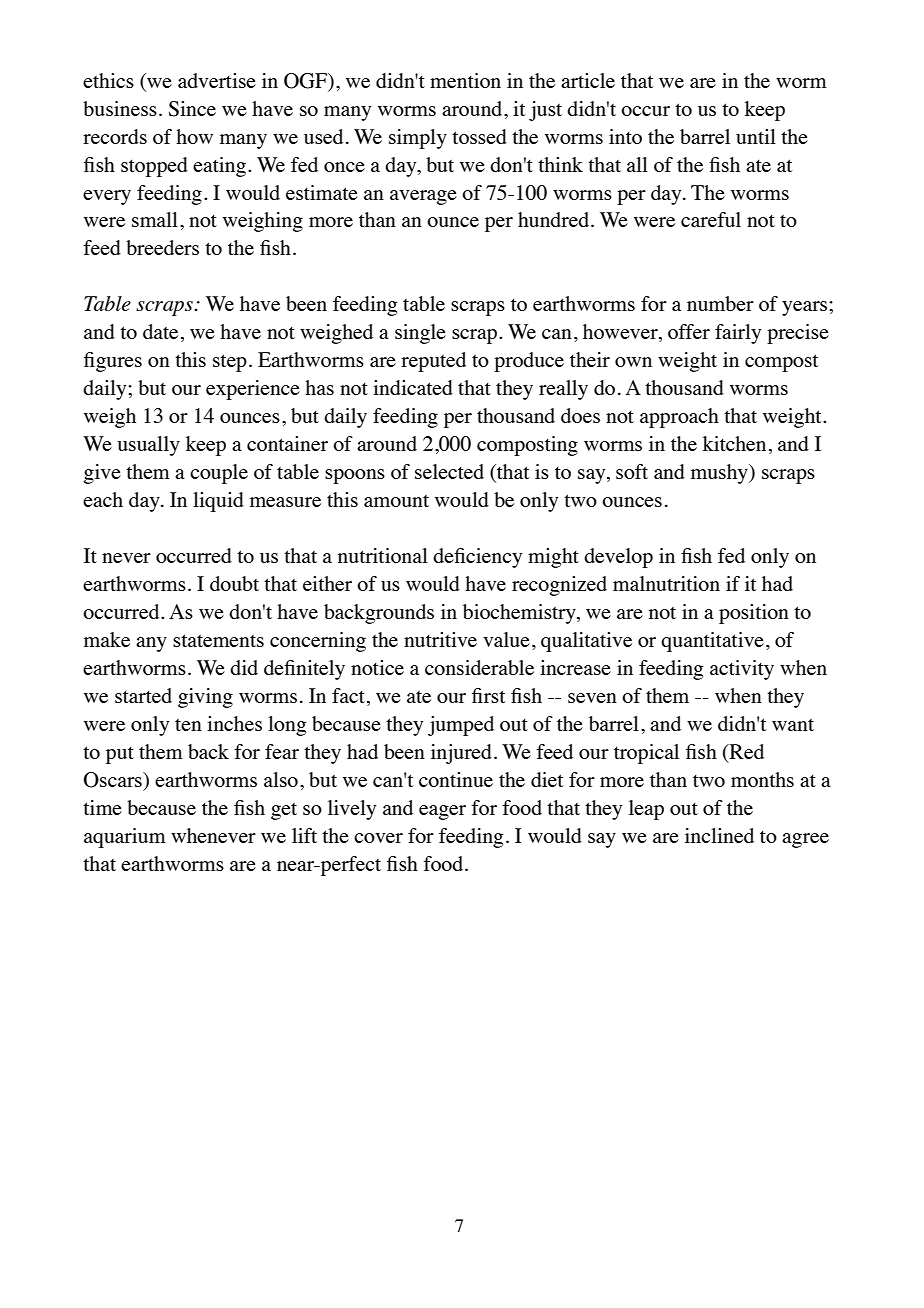 The image size is (924, 1308). What do you see at coordinates (449, 471) in the image?
I see `selected` at bounding box center [449, 471].
